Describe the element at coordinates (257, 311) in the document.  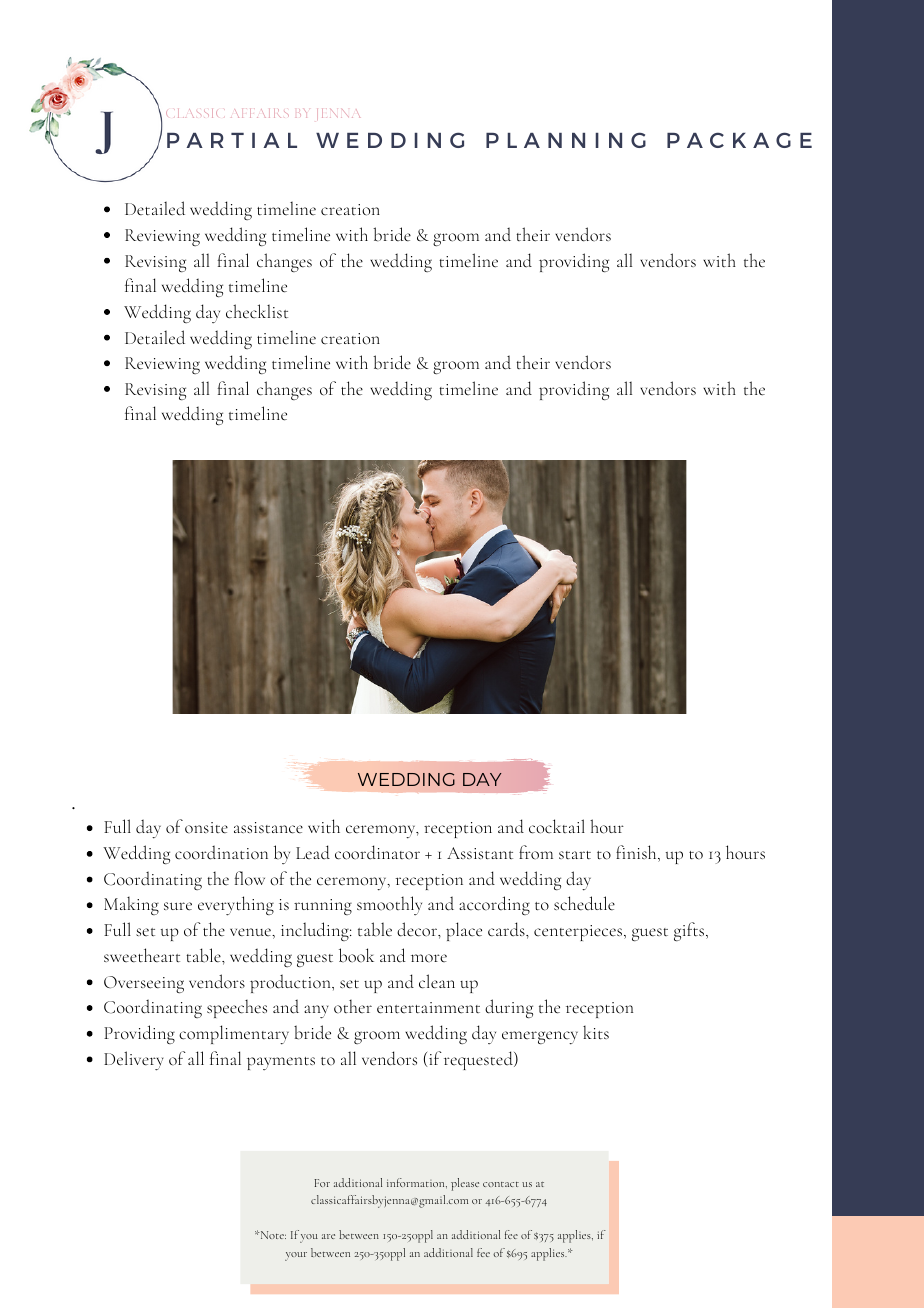
I see `checklist` at that location.
